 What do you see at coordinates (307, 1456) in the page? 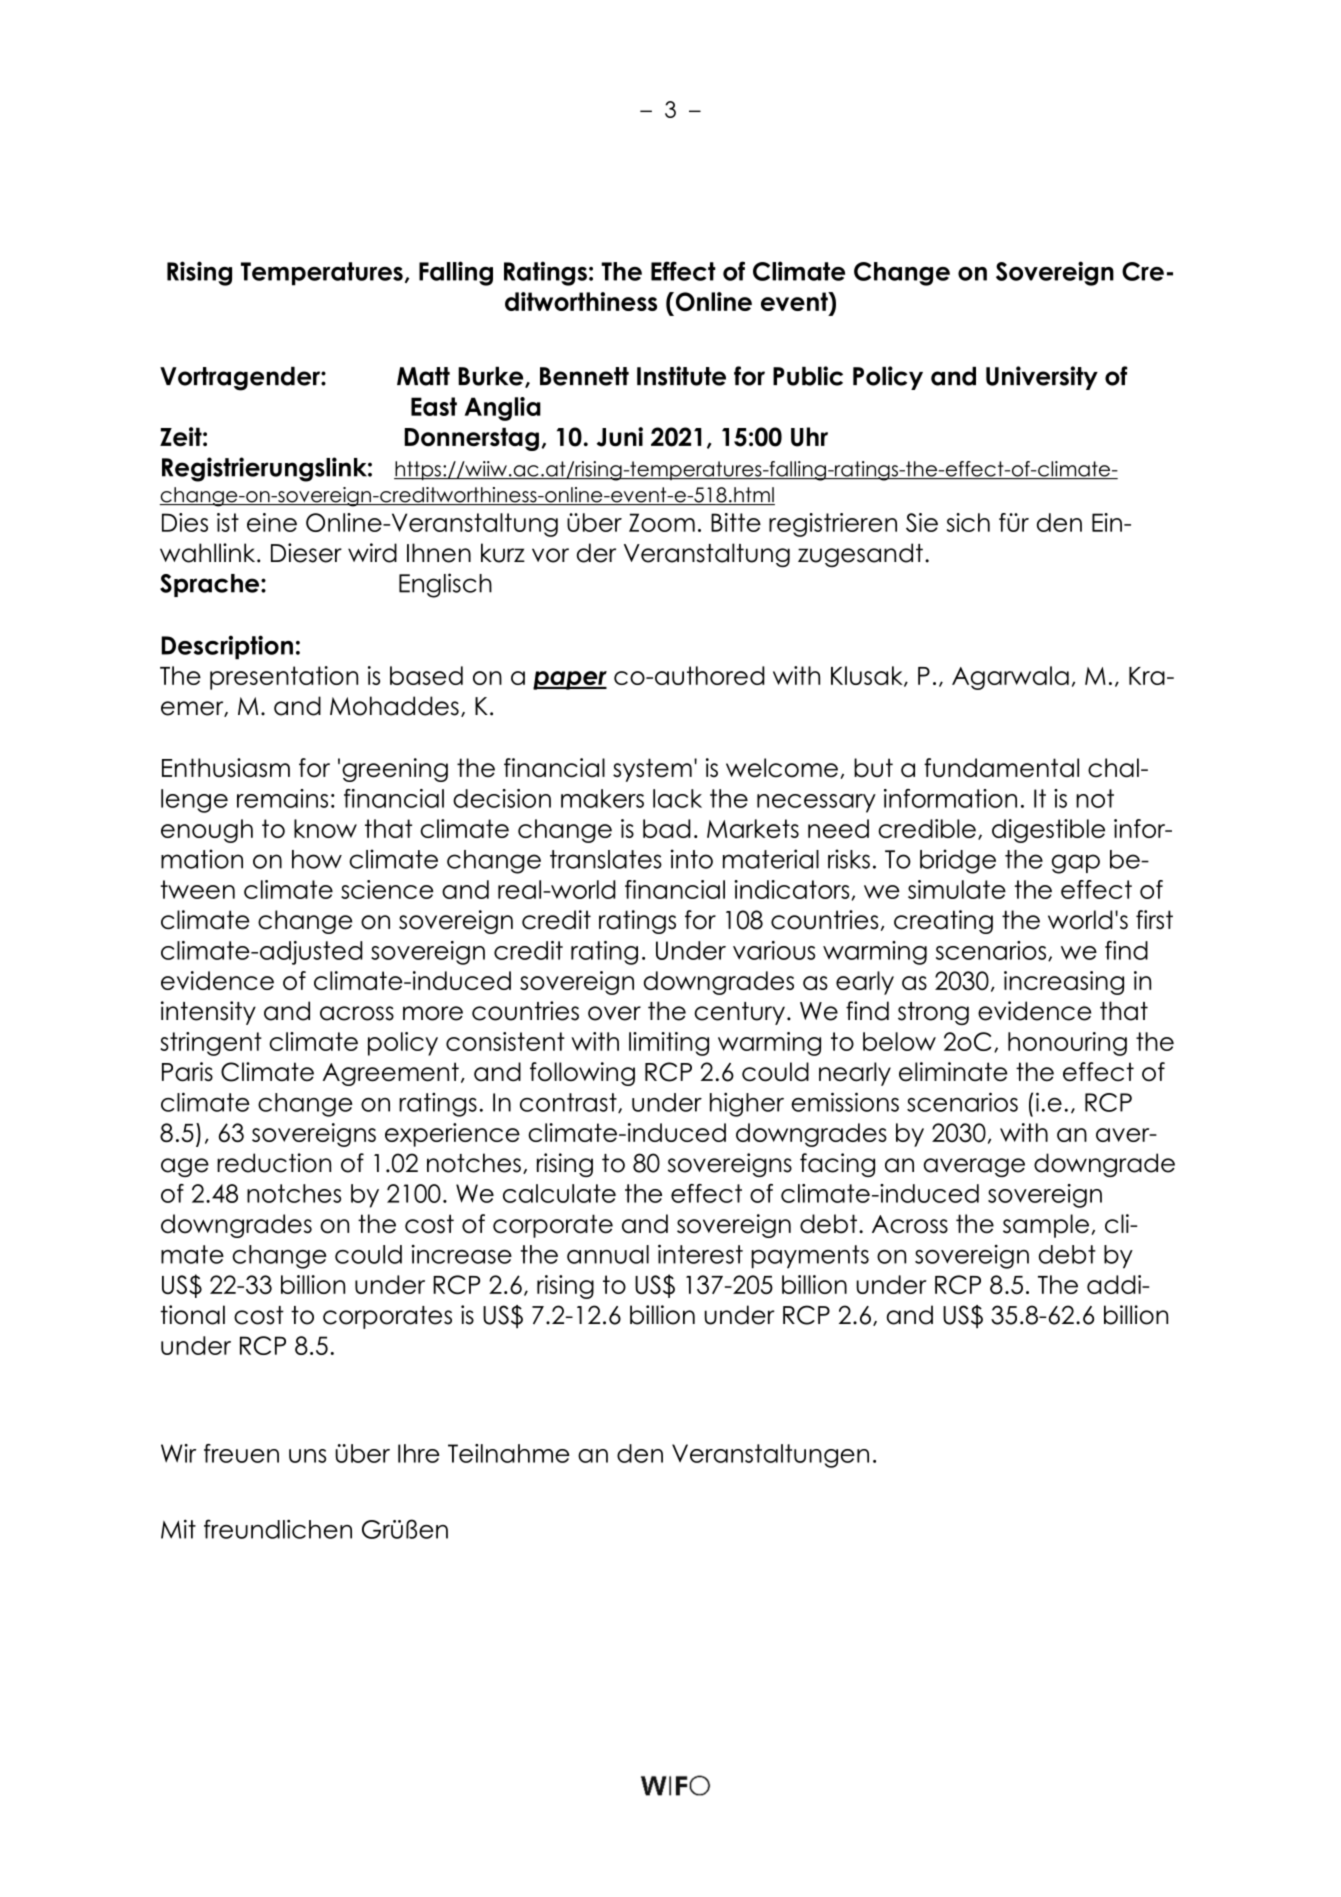
I see `uns` at bounding box center [307, 1456].
